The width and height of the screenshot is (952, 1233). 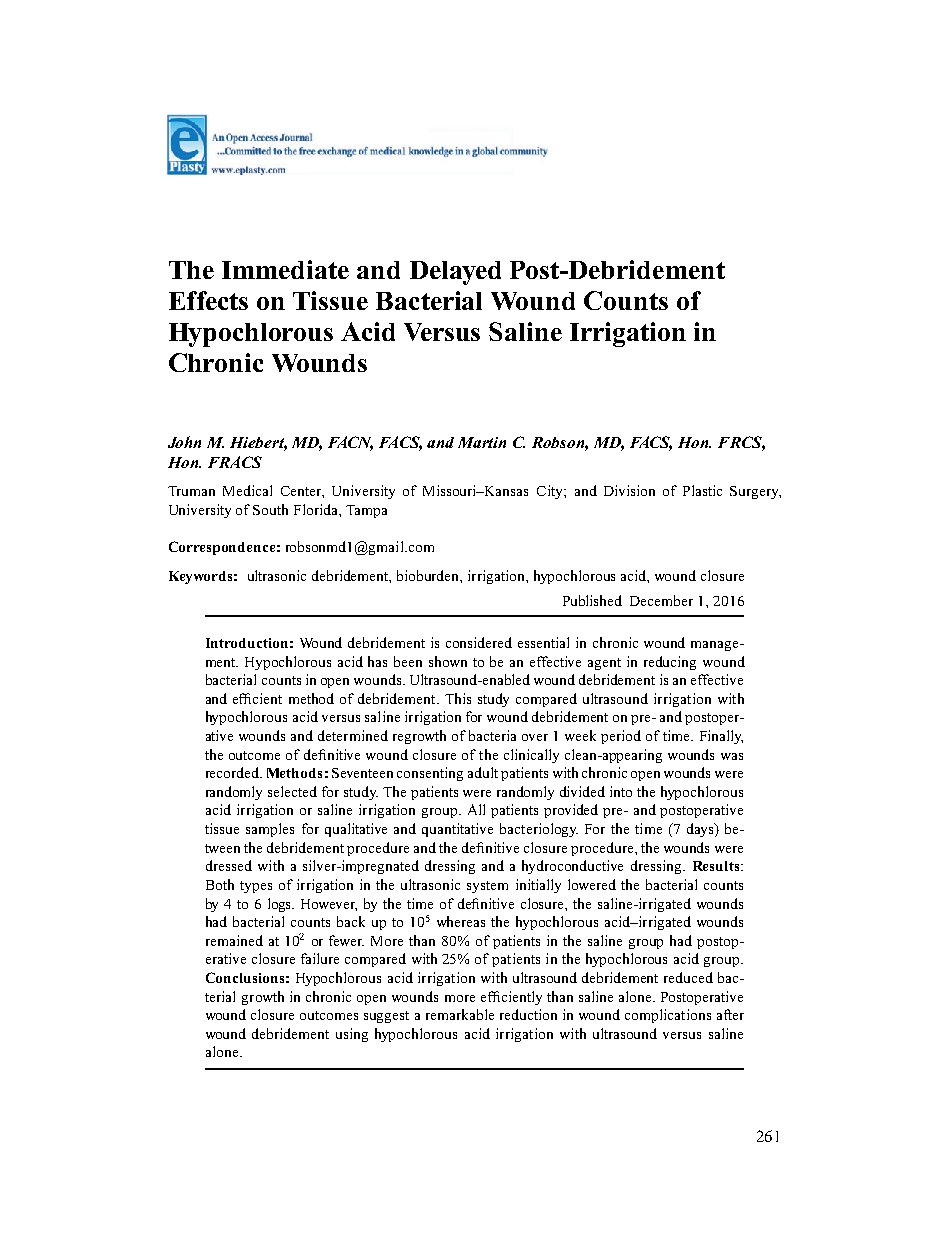 What do you see at coordinates (455, 273) in the screenshot?
I see `Delayed` at bounding box center [455, 273].
